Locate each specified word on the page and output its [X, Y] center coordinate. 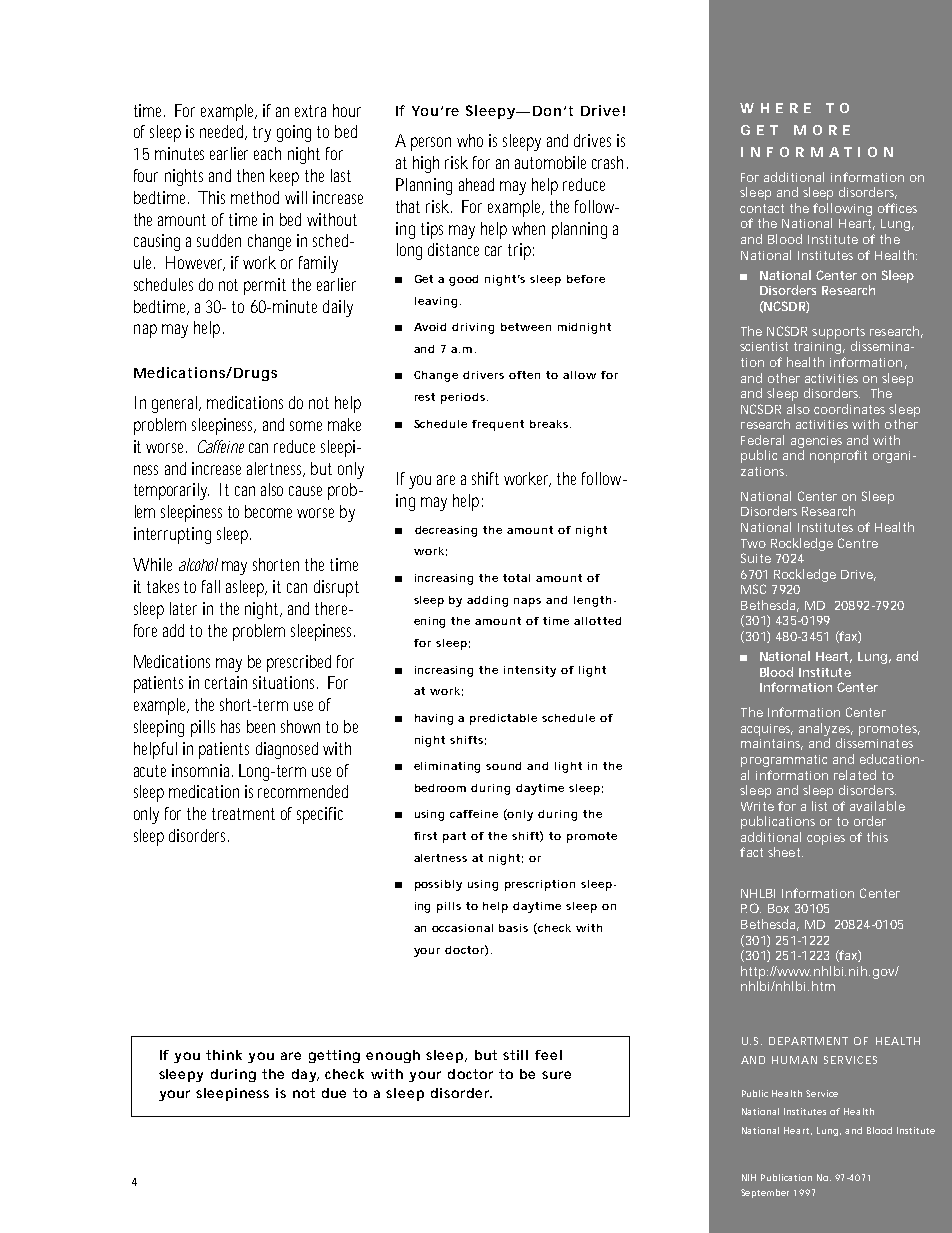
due [334, 1093]
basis [513, 928]
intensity [530, 671]
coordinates [849, 409]
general [174, 404]
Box [778, 908]
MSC [753, 589]
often [524, 375]
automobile [550, 162]
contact [762, 208]
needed [221, 131]
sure [556, 1075]
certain [226, 682]
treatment [243, 814]
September [765, 1193]
